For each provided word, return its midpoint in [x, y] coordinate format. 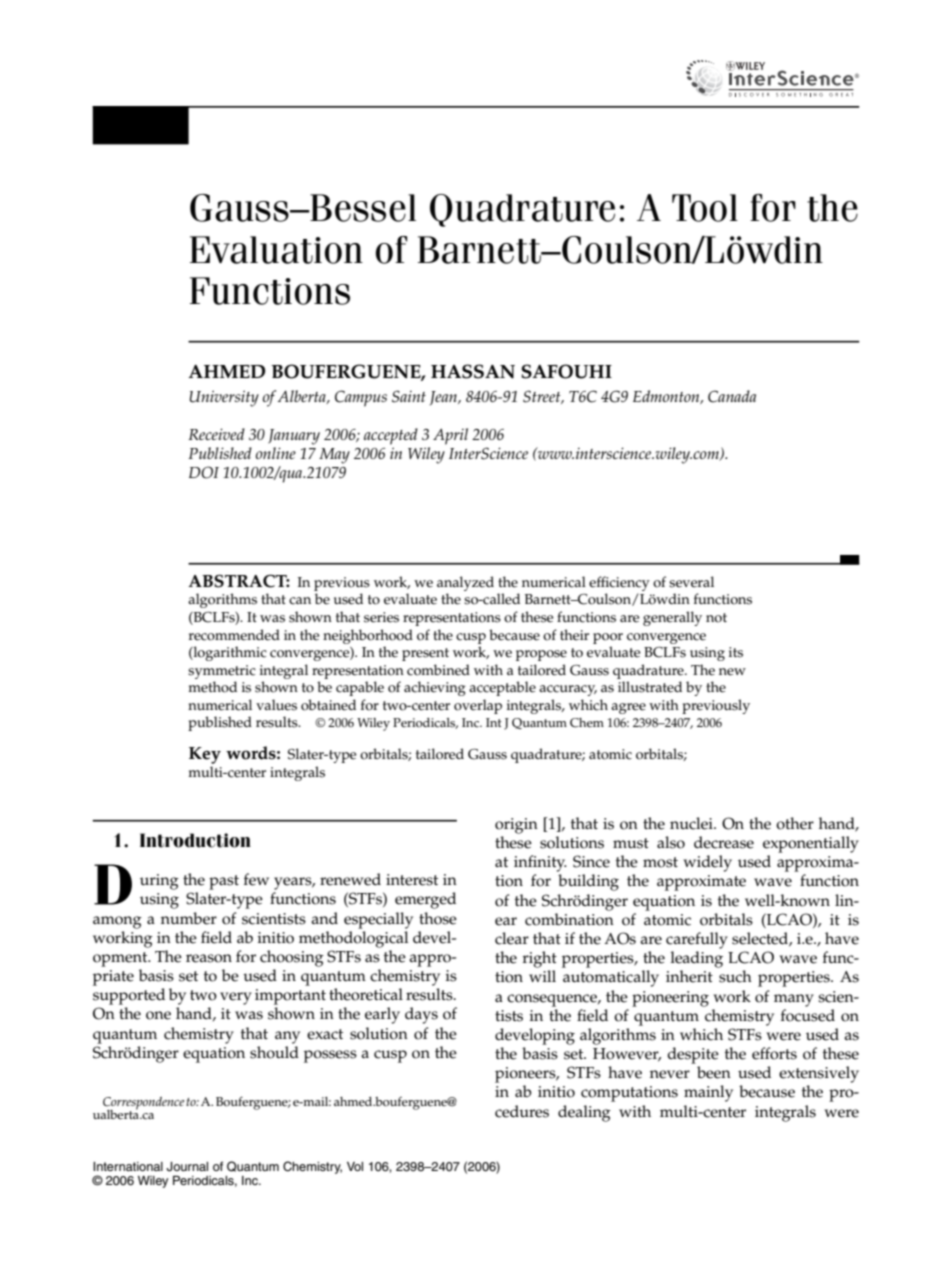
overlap [478, 706]
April [450, 436]
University [224, 398]
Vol [355, 1166]
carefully [697, 940]
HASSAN [473, 371]
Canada [732, 396]
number [189, 918]
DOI [204, 472]
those [438, 918]
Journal [187, 1167]
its [736, 652]
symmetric [222, 672]
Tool [705, 208]
